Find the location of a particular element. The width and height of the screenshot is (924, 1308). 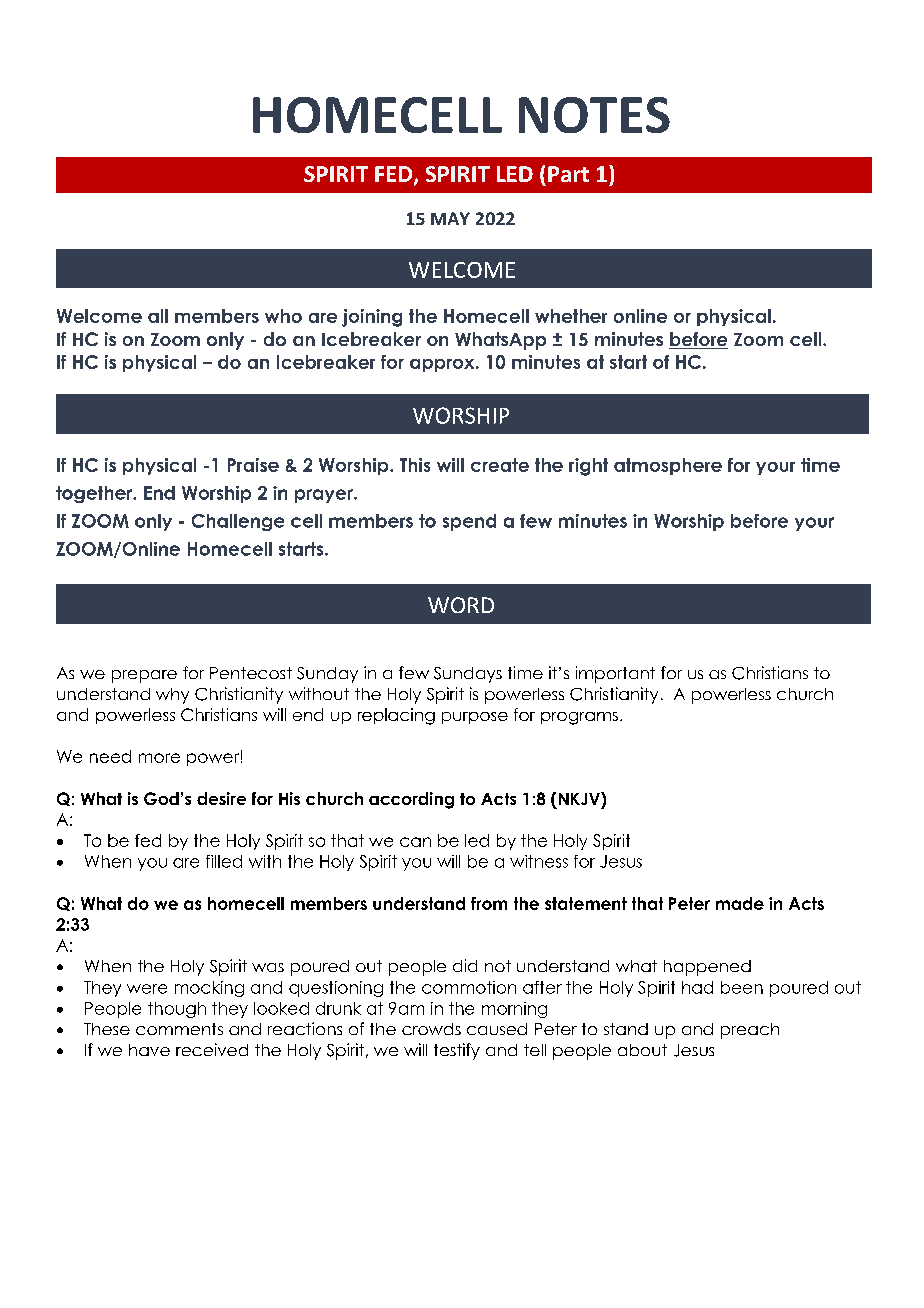

important is located at coordinates (615, 674).
